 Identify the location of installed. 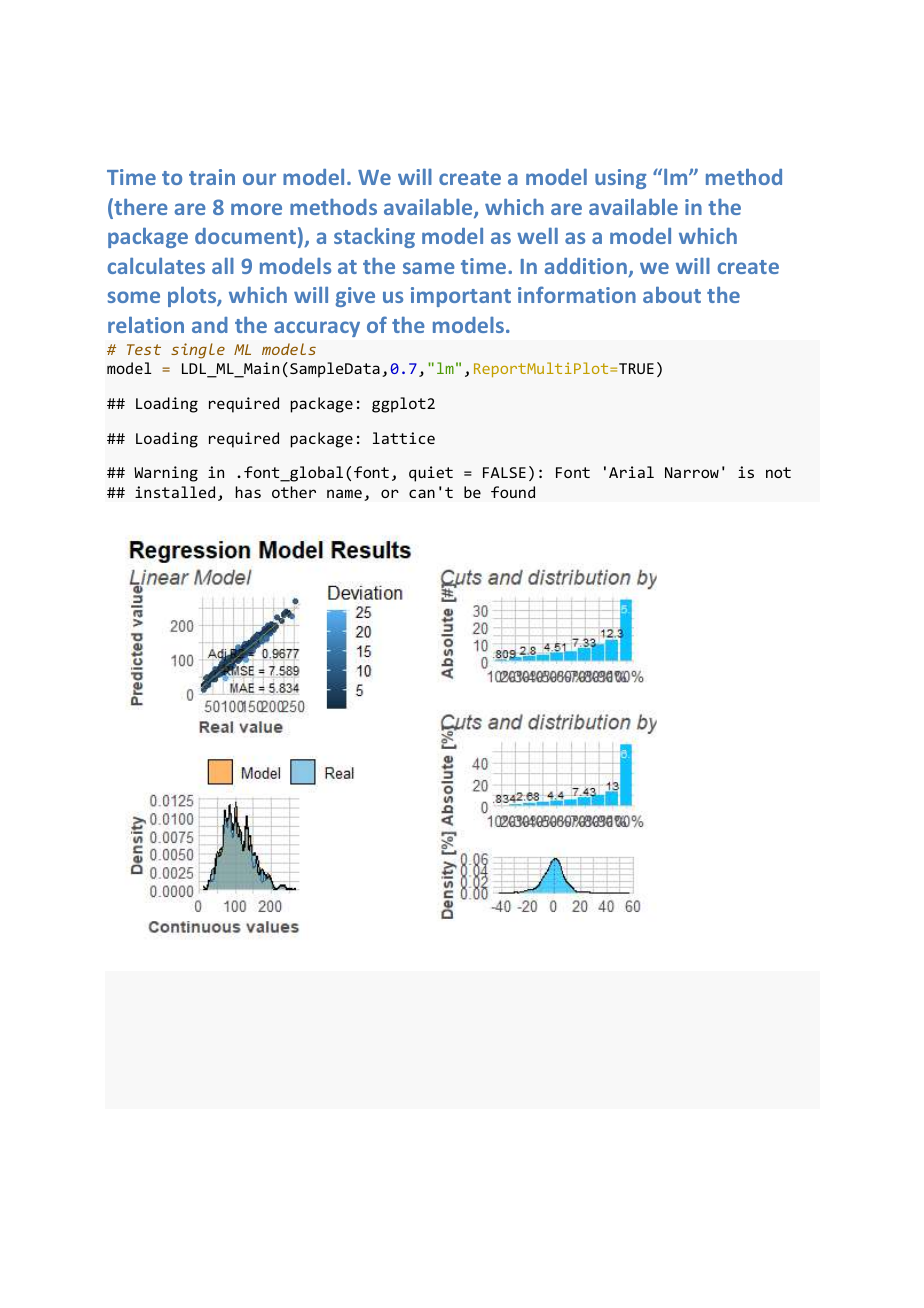
(175, 492).
